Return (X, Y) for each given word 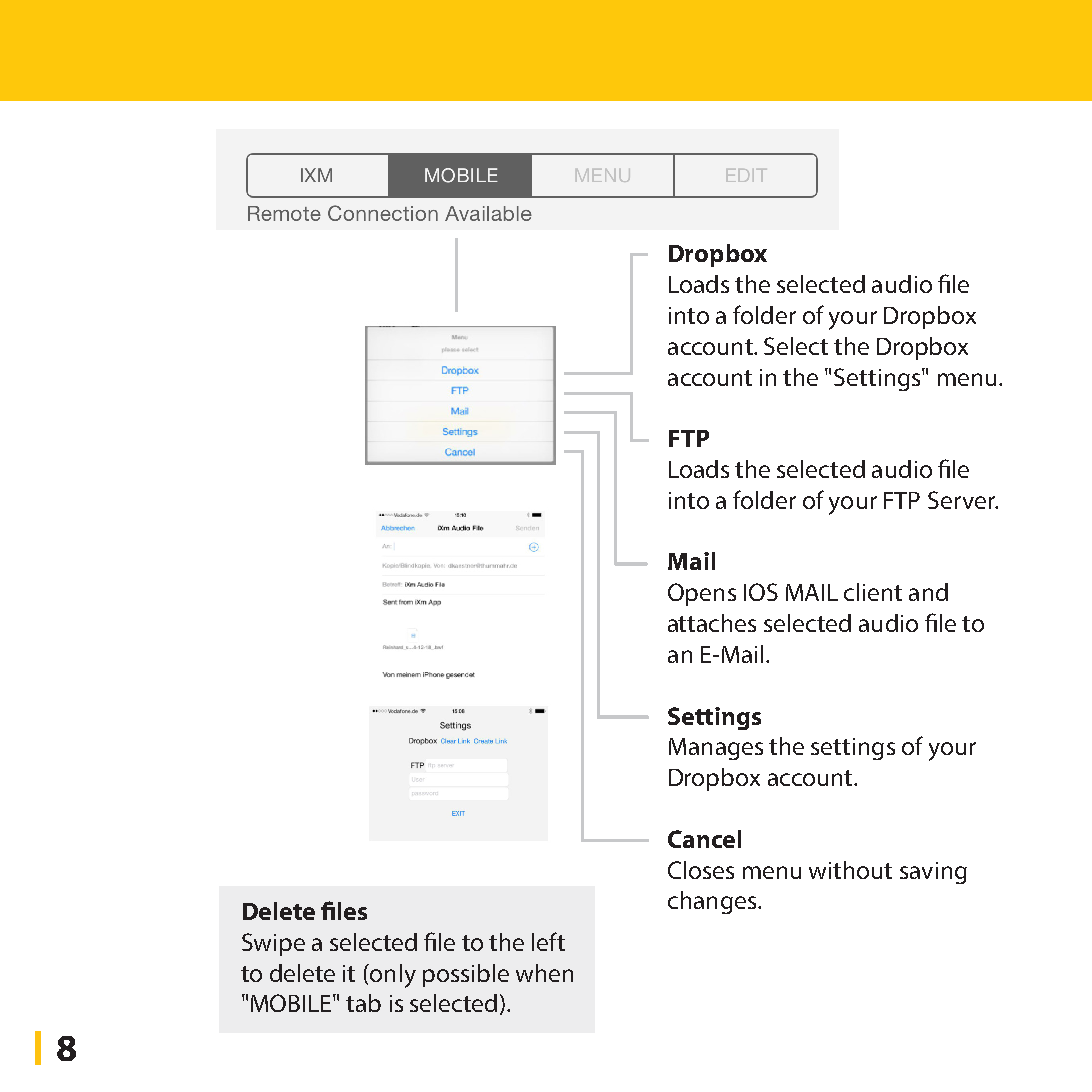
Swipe (273, 944)
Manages (716, 749)
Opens (702, 594)
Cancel (704, 839)
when (544, 973)
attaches (712, 623)
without (850, 870)
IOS (761, 592)
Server (962, 500)
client (873, 592)
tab (363, 1003)
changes (712, 902)
